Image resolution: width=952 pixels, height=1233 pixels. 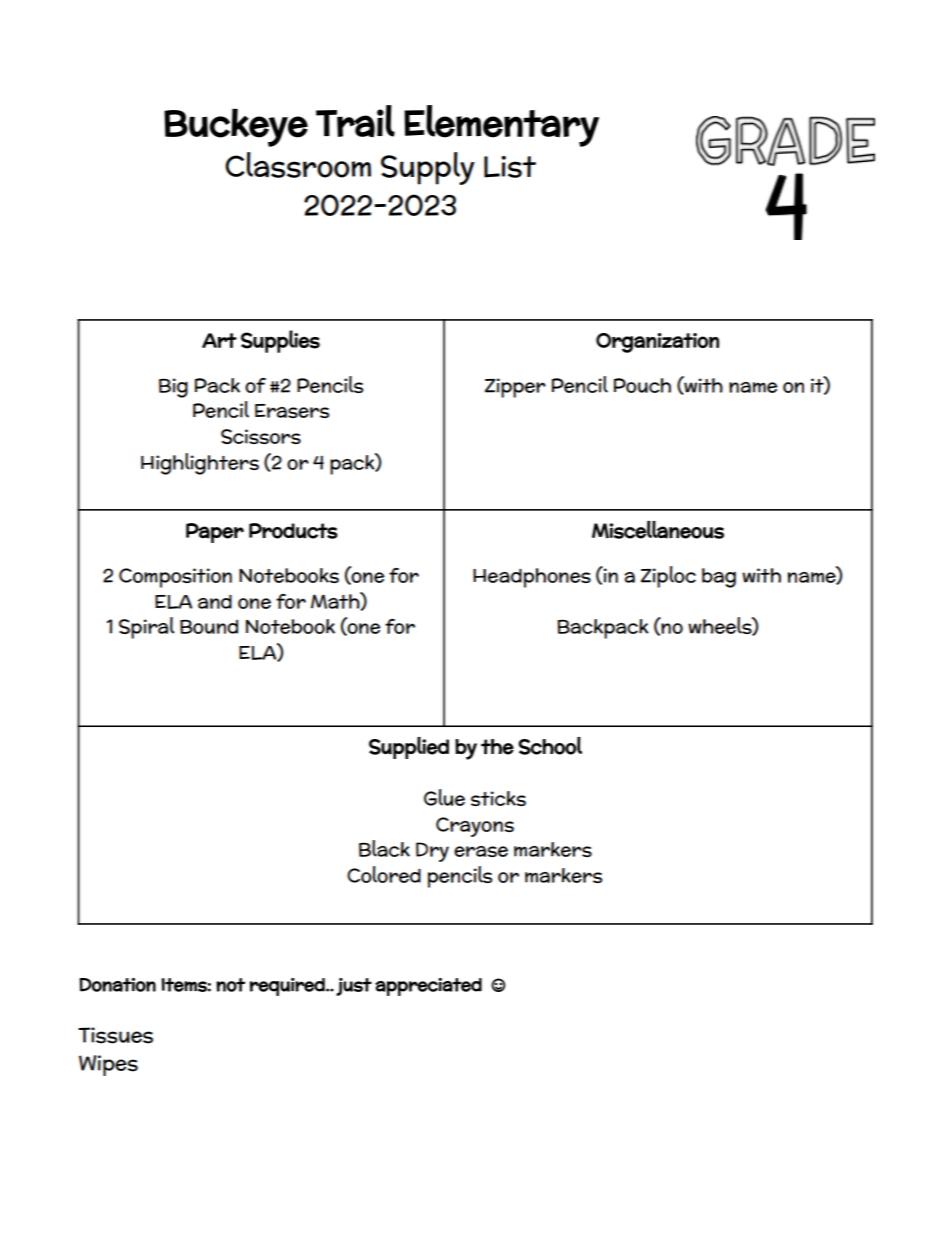 What do you see at coordinates (200, 464) in the page?
I see `Highlighters` at bounding box center [200, 464].
